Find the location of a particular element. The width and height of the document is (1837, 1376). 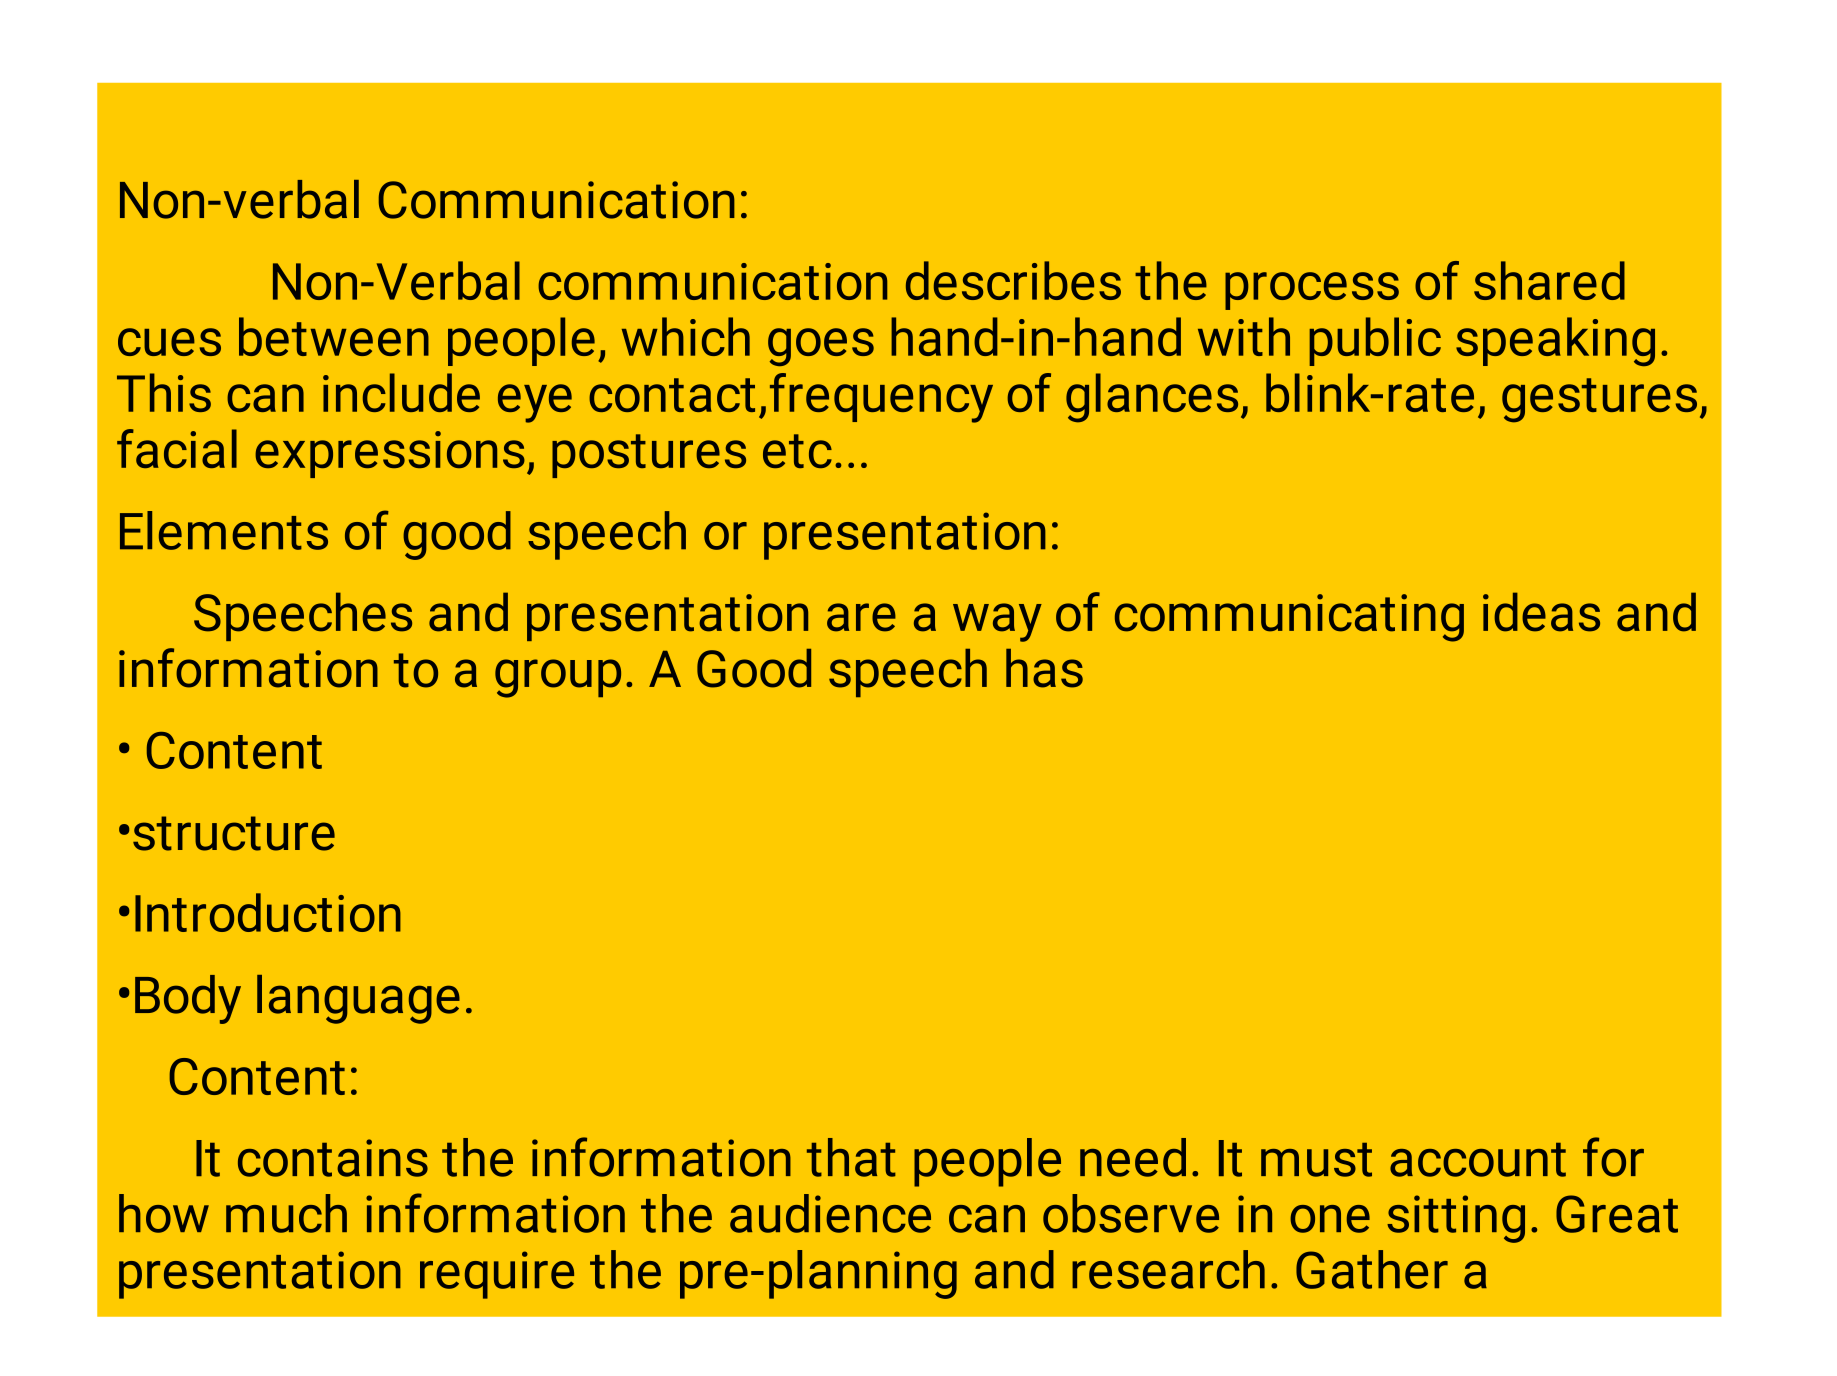

language is located at coordinates (358, 999).
